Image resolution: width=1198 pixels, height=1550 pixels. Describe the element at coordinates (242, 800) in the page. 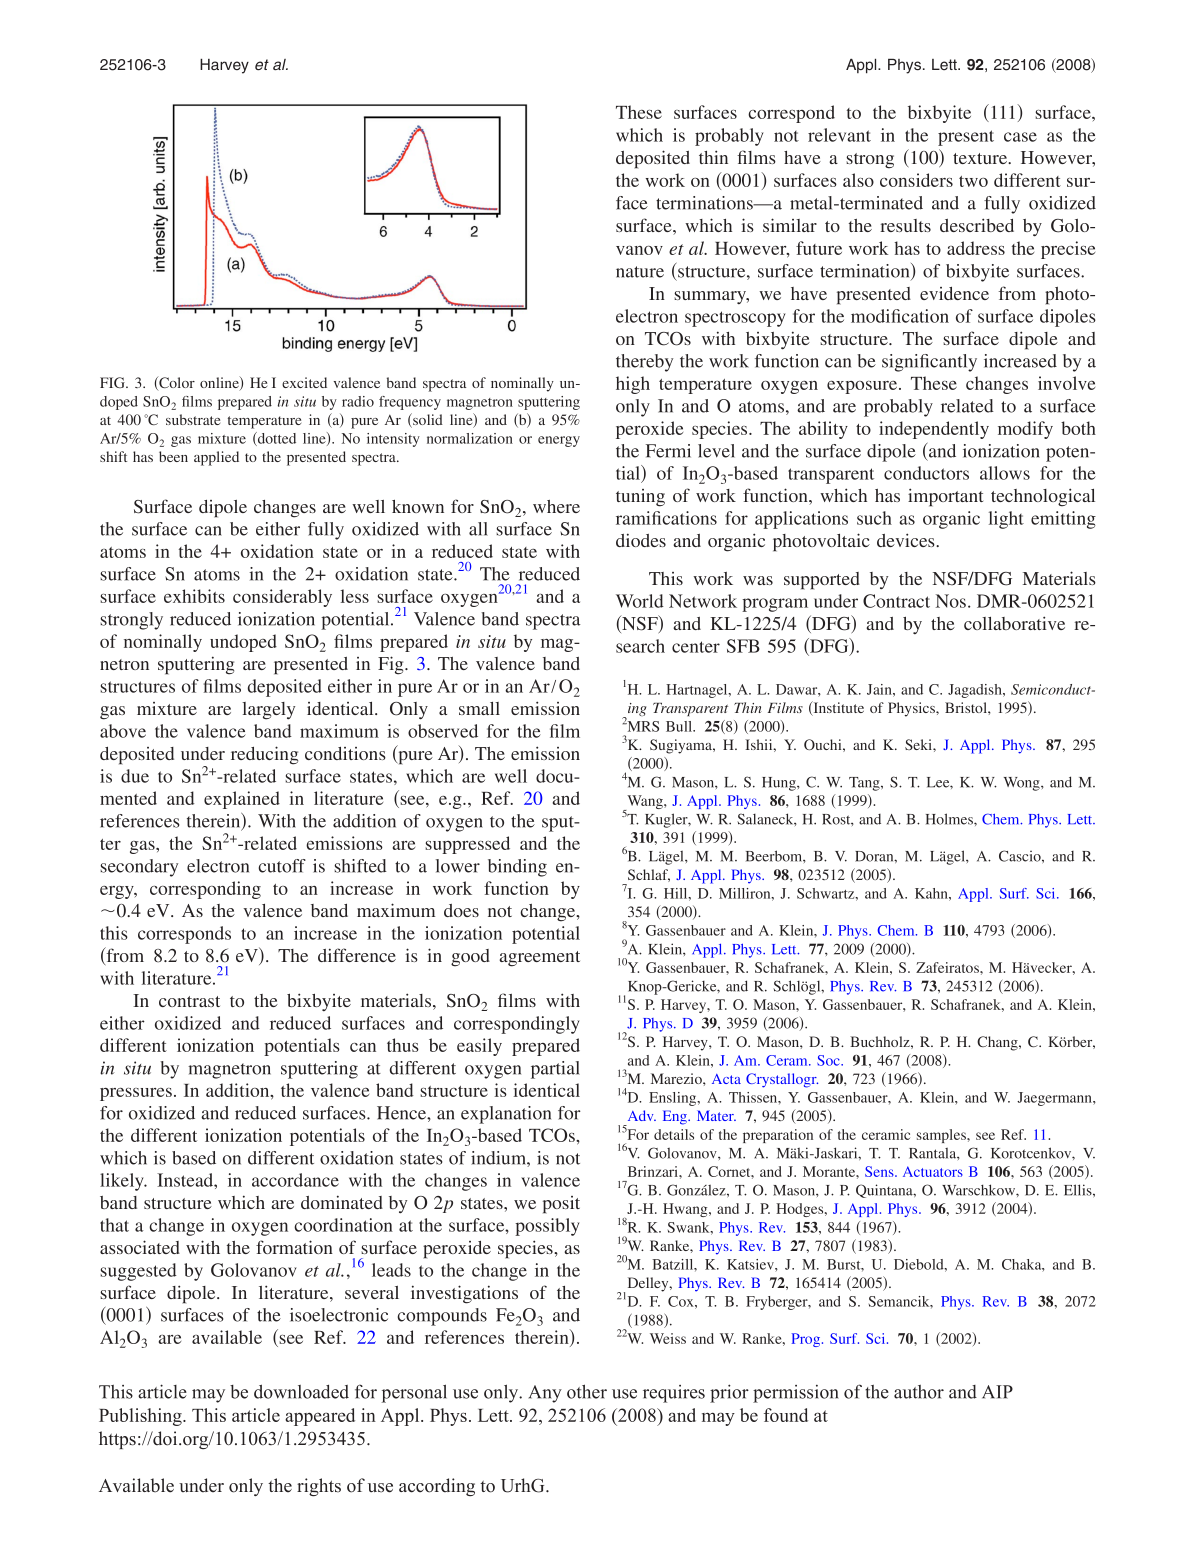

I see `explained` at that location.
